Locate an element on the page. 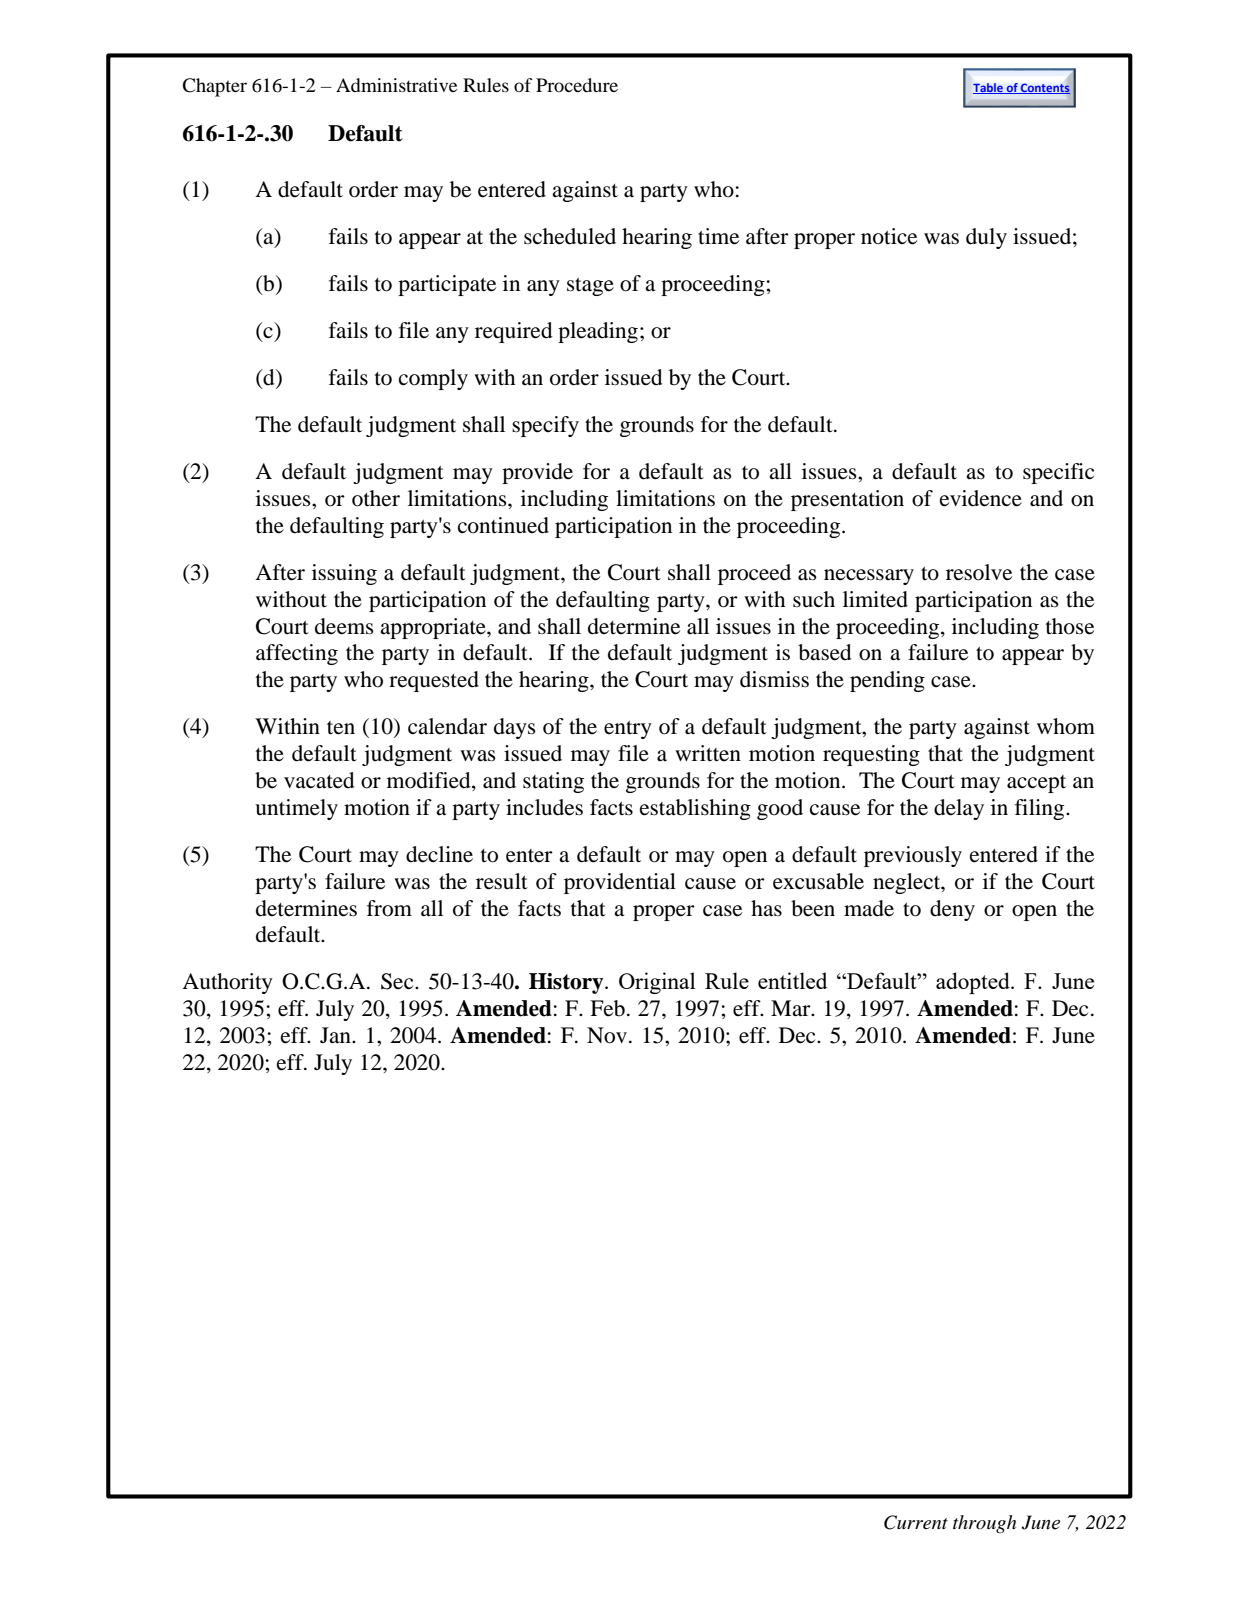 The width and height of the page is (1241, 1606). vacated is located at coordinates (319, 780).
